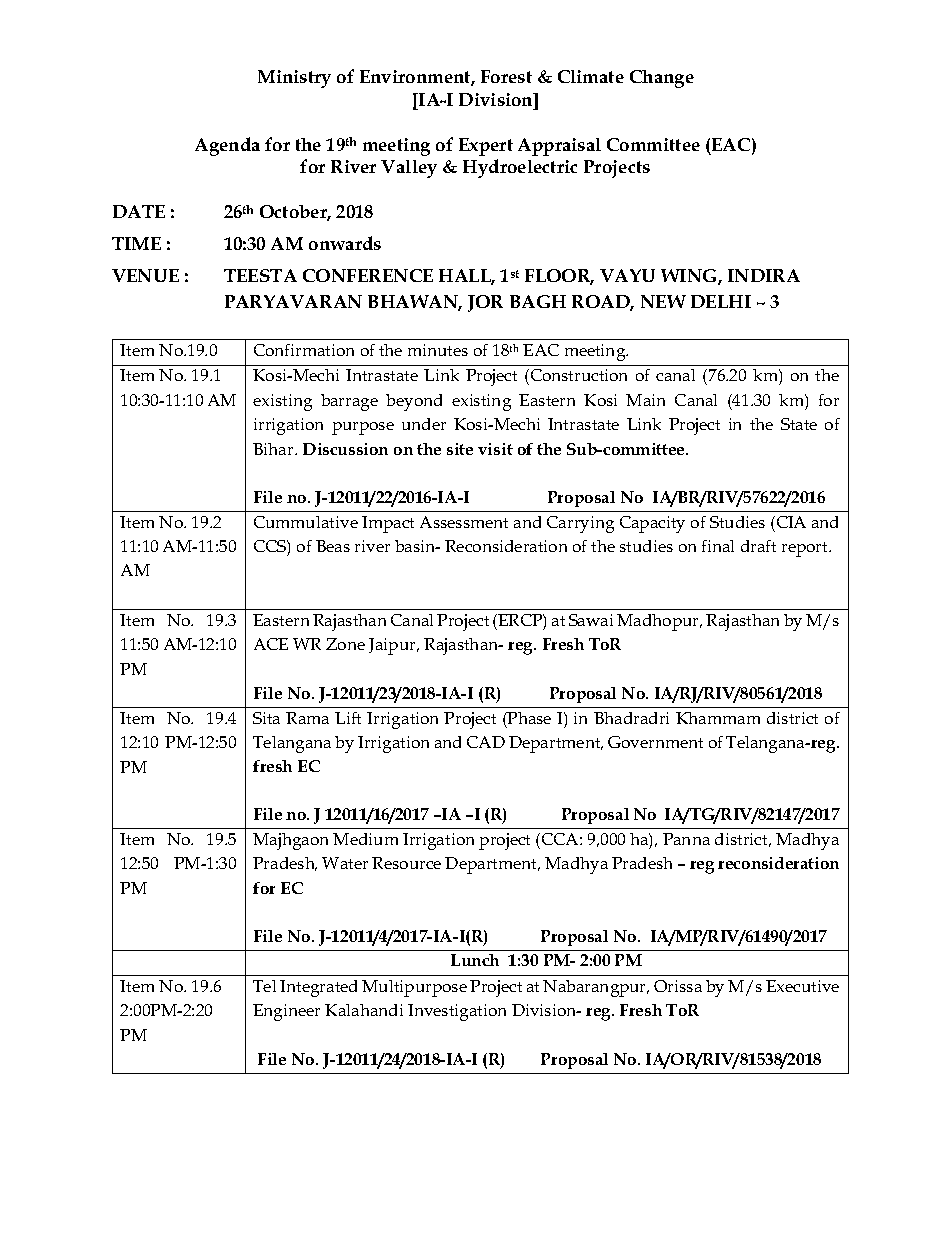  Describe the element at coordinates (475, 960) in the screenshot. I see `Lunch` at that location.
